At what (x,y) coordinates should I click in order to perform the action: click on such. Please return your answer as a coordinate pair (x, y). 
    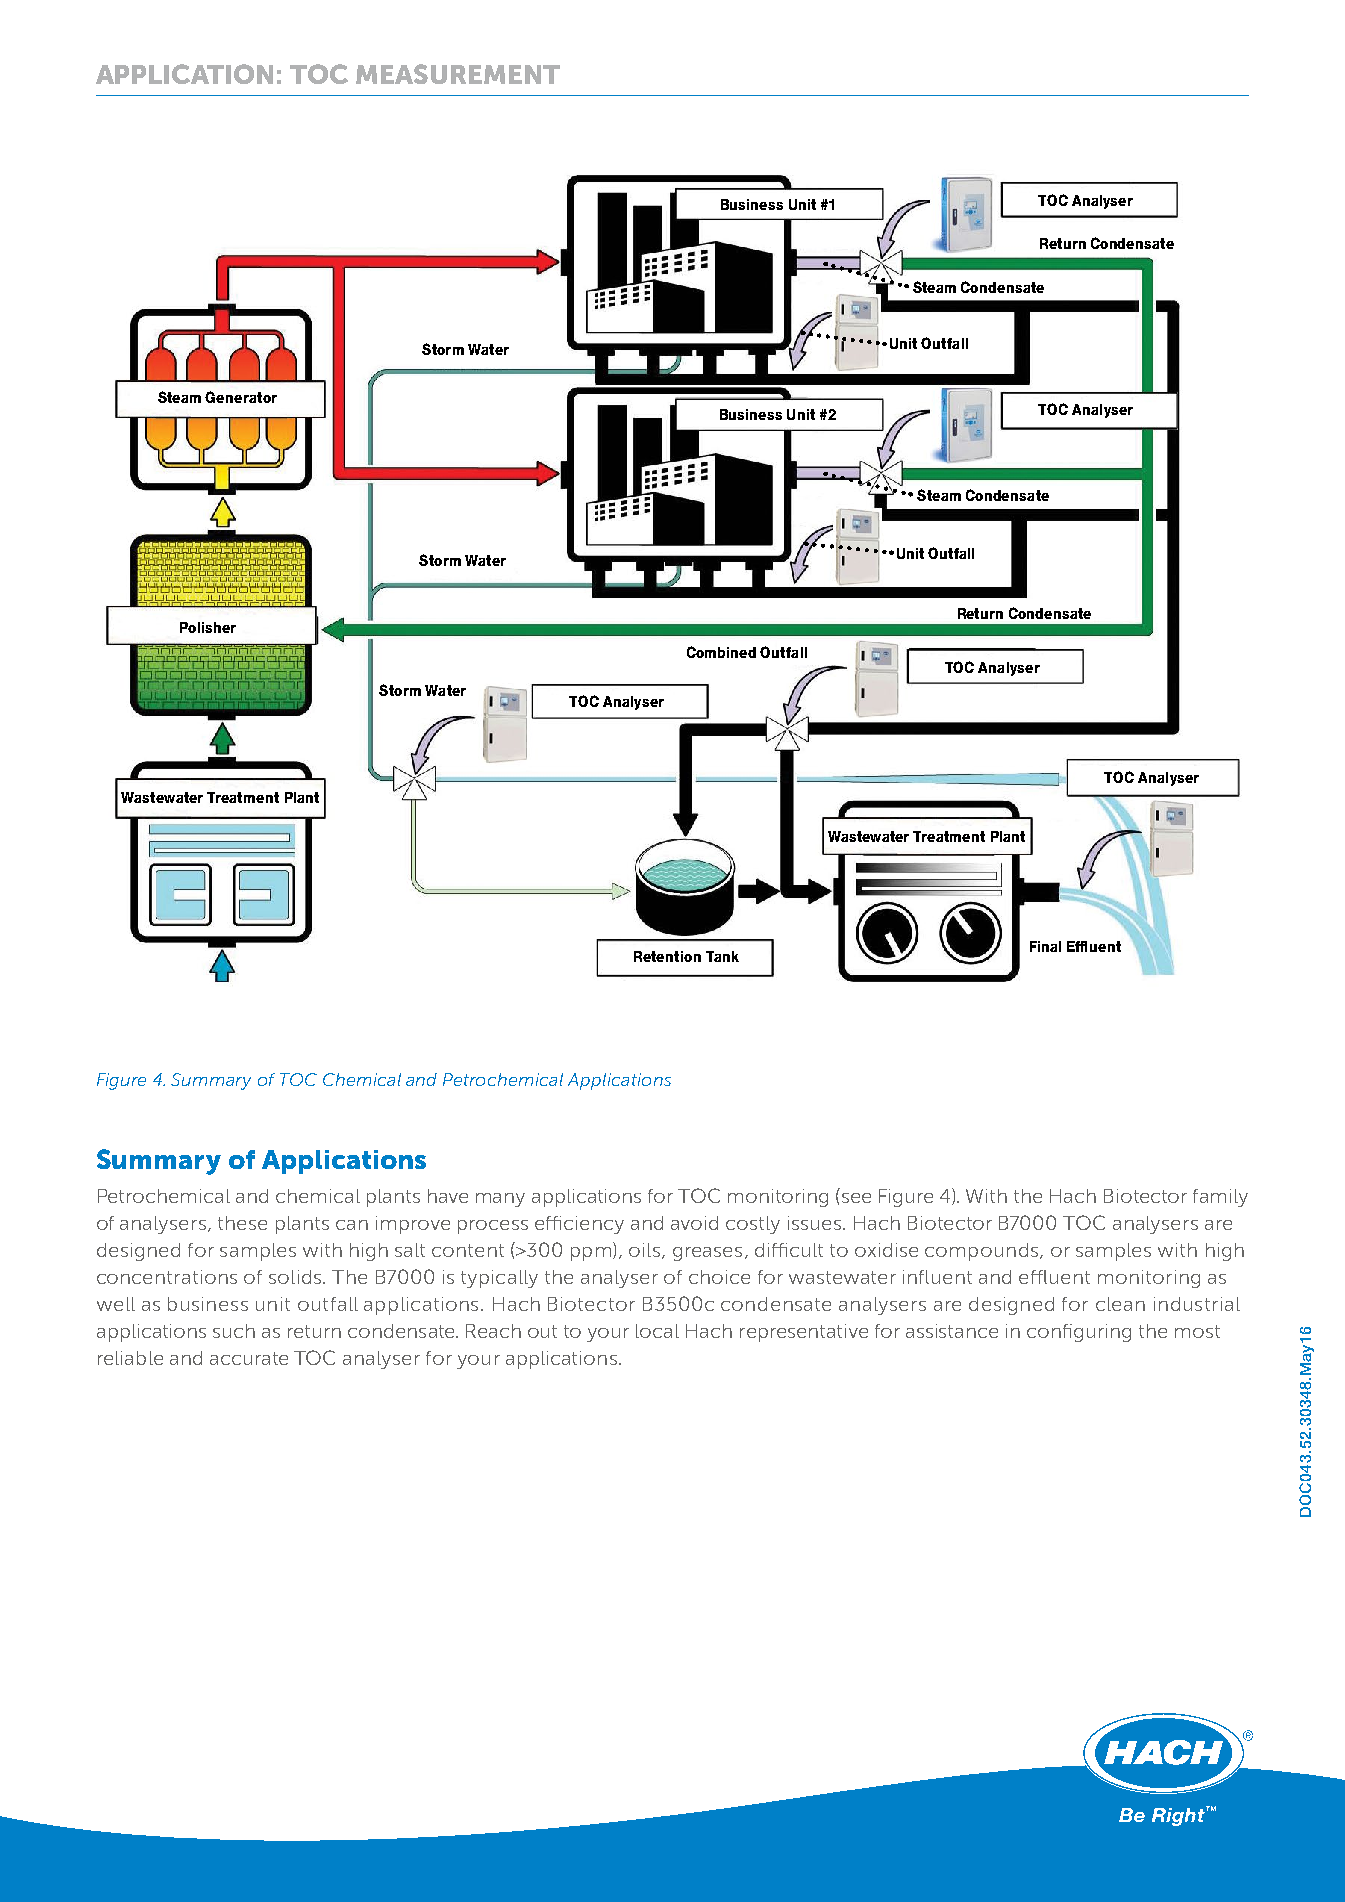
    Looking at the image, I should click on (234, 1331).
